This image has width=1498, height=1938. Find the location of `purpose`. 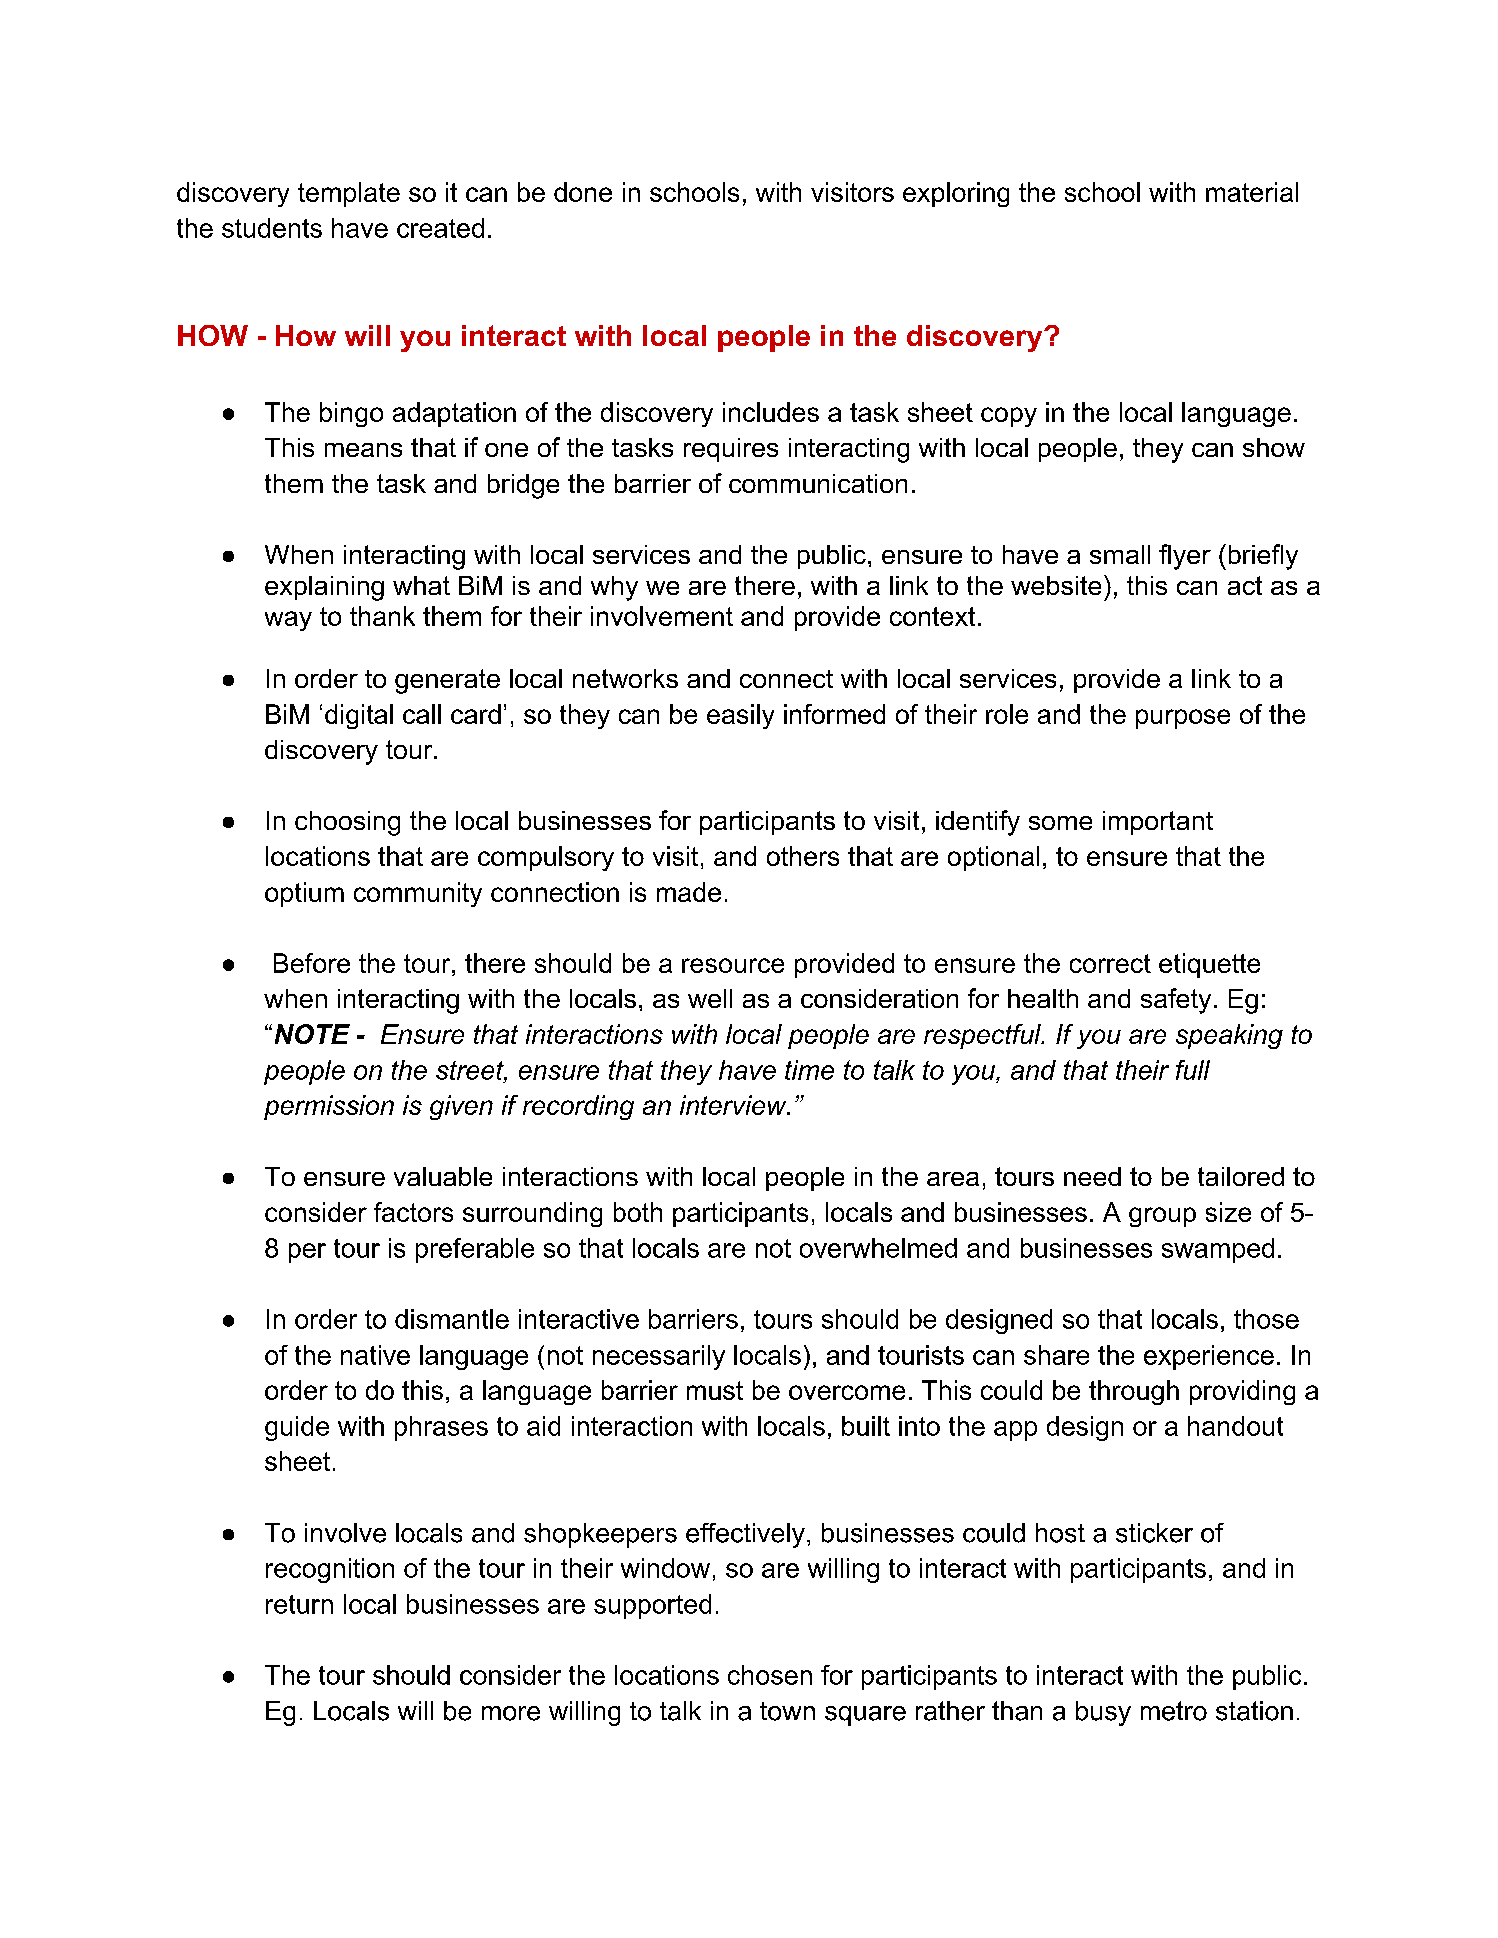

purpose is located at coordinates (1183, 719).
